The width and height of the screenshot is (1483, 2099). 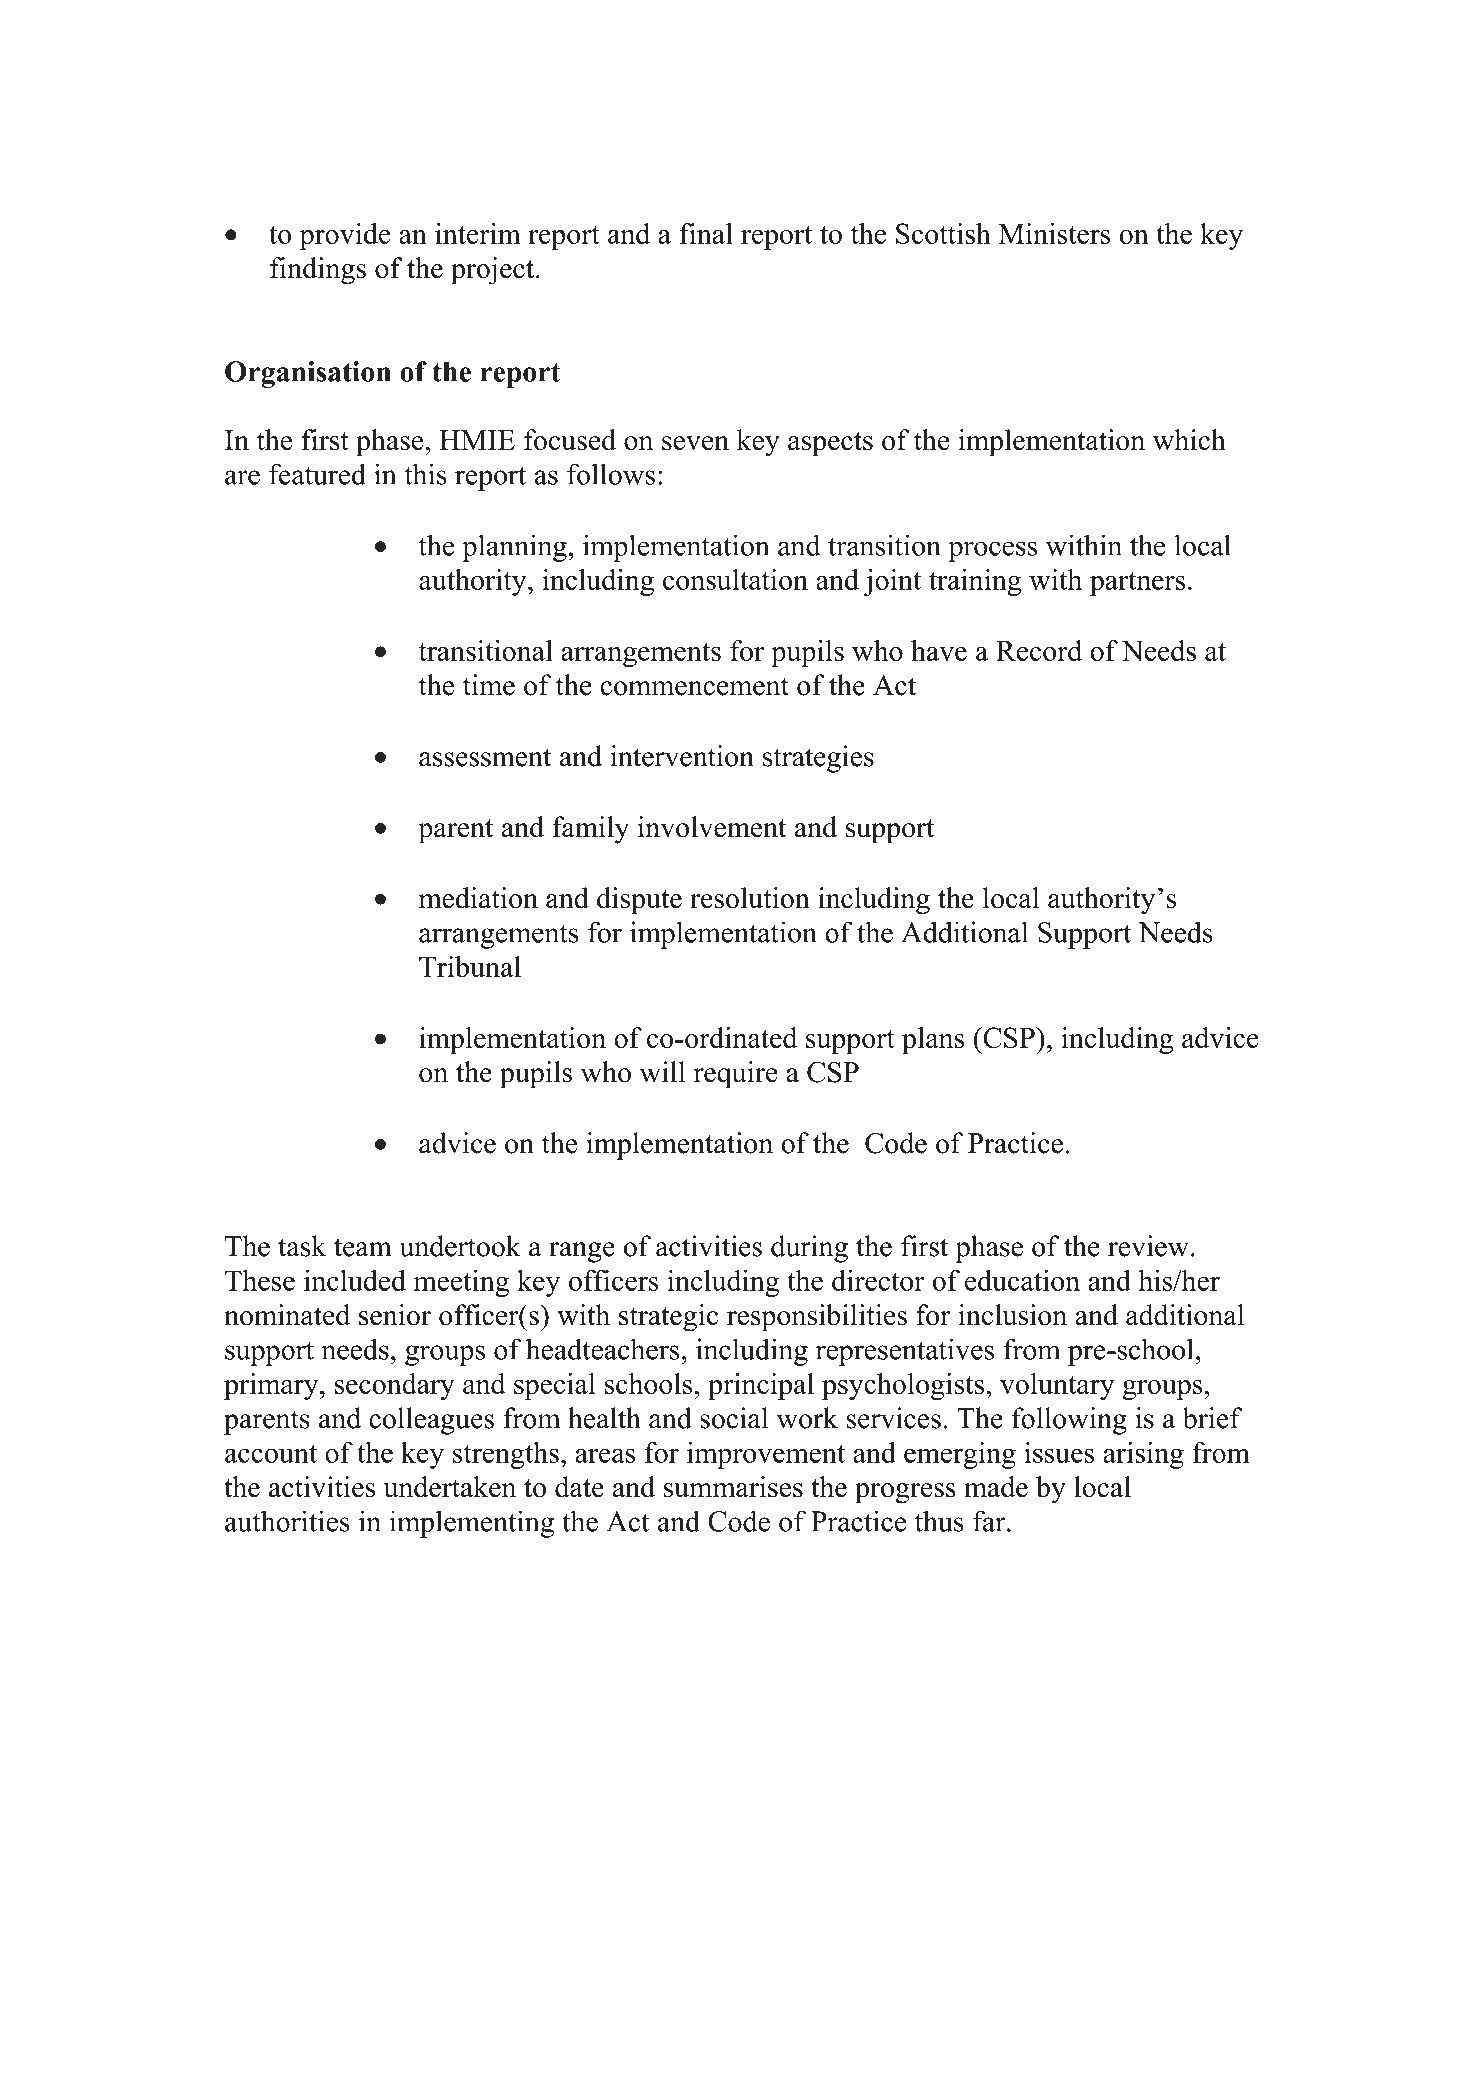 What do you see at coordinates (363, 1247) in the screenshot?
I see `team` at bounding box center [363, 1247].
